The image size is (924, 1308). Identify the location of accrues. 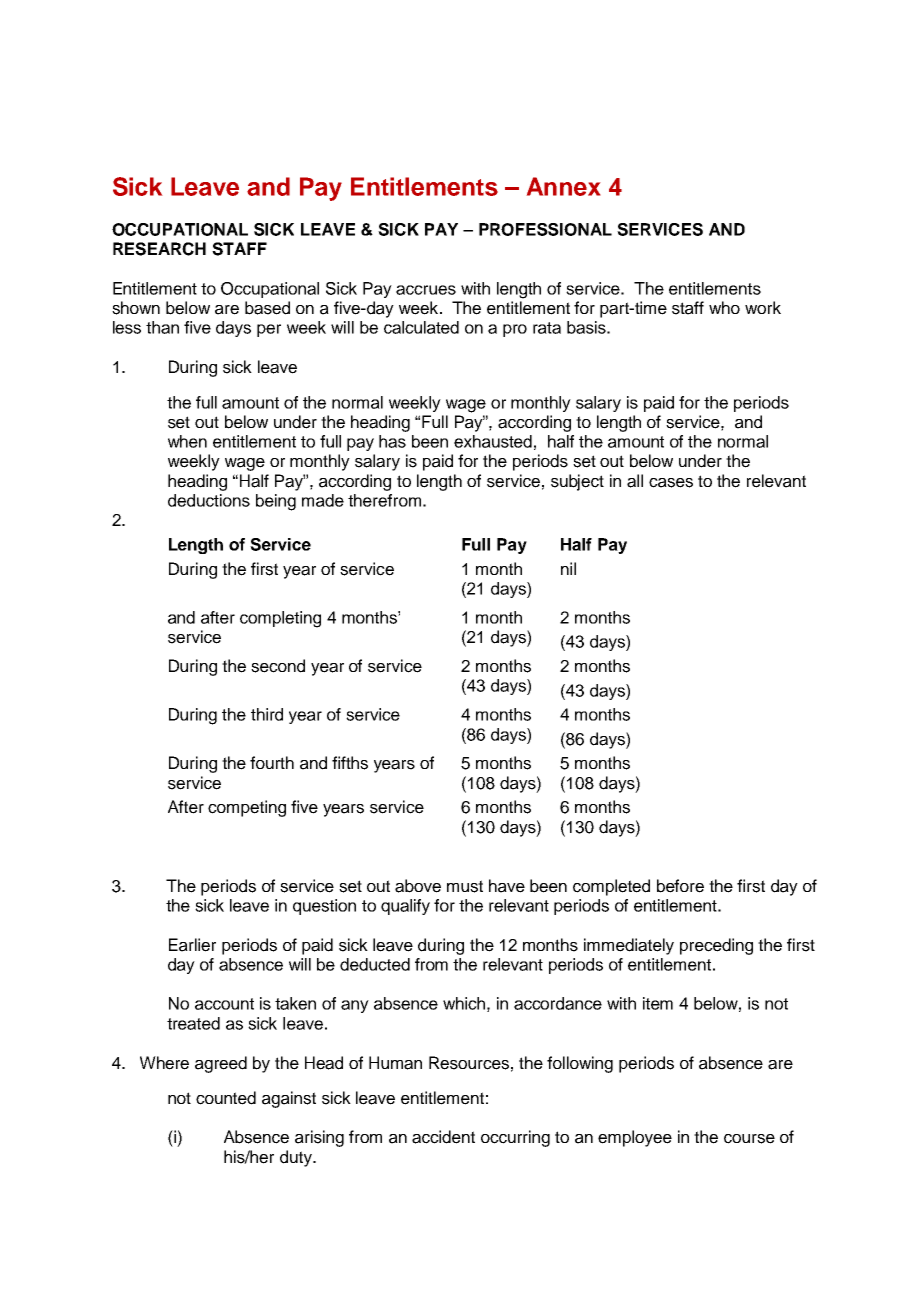
(426, 290).
